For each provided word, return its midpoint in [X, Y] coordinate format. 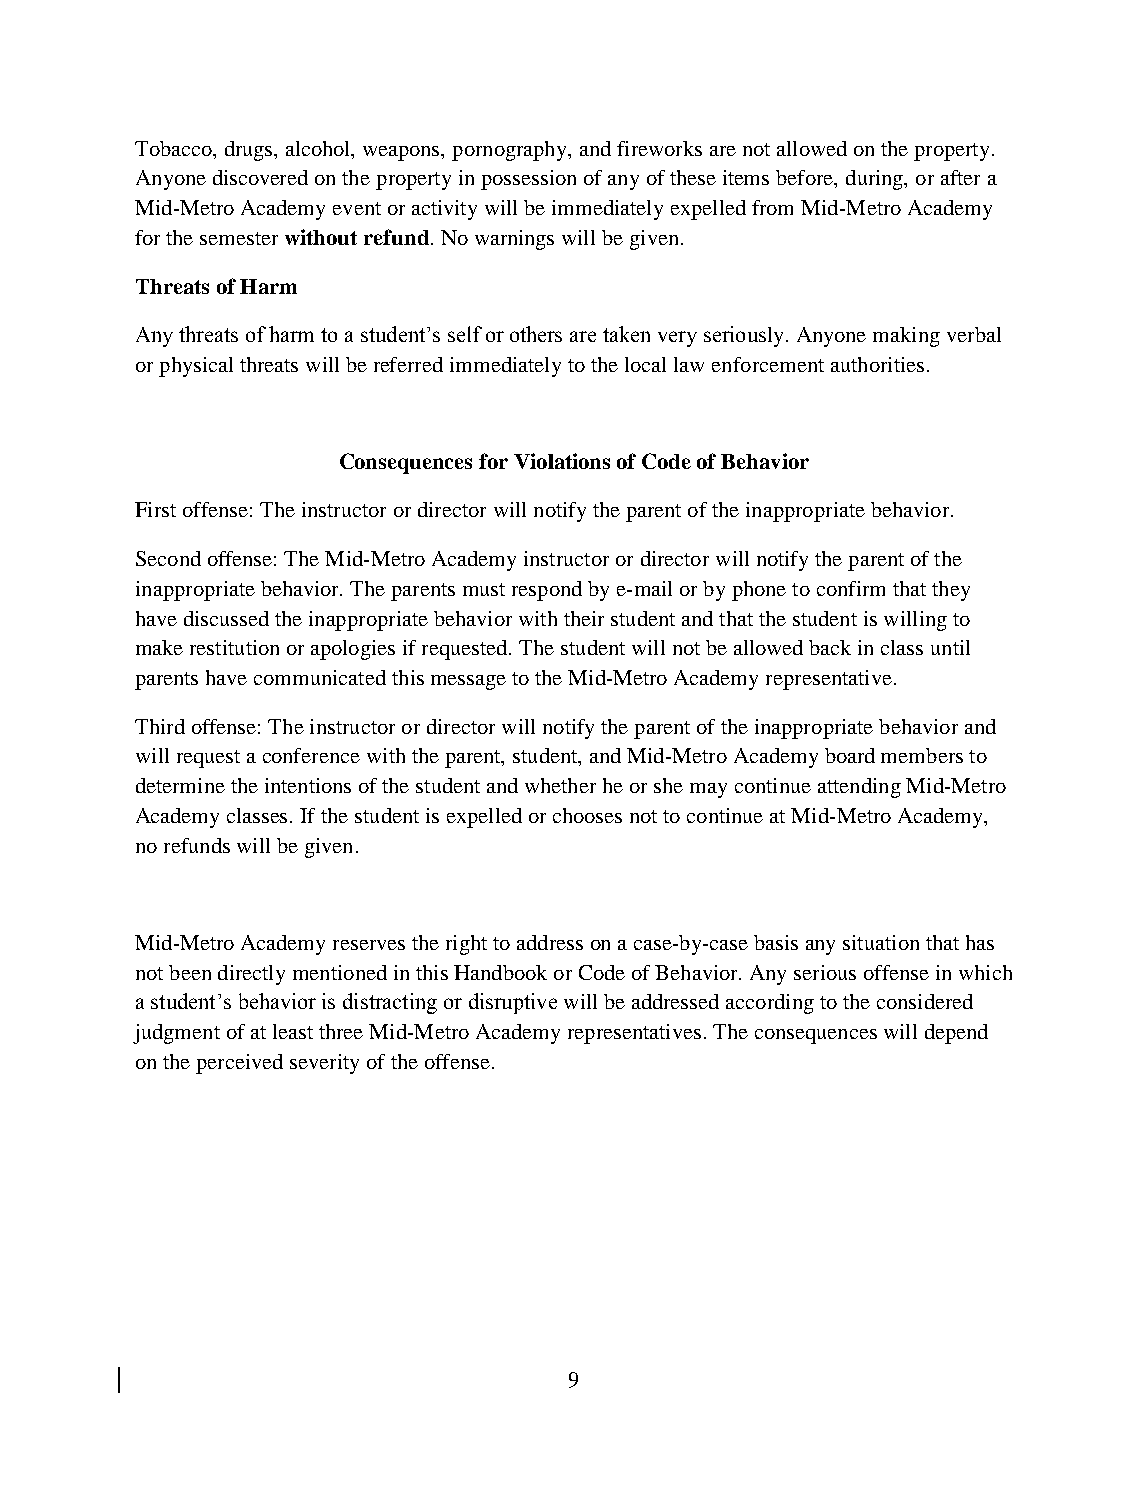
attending [859, 788]
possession [528, 180]
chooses [587, 815]
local [645, 364]
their [584, 618]
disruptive [513, 1003]
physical [196, 367]
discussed [226, 618]
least [293, 1031]
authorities [877, 364]
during [876, 180]
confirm [851, 588]
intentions [308, 785]
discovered [260, 177]
